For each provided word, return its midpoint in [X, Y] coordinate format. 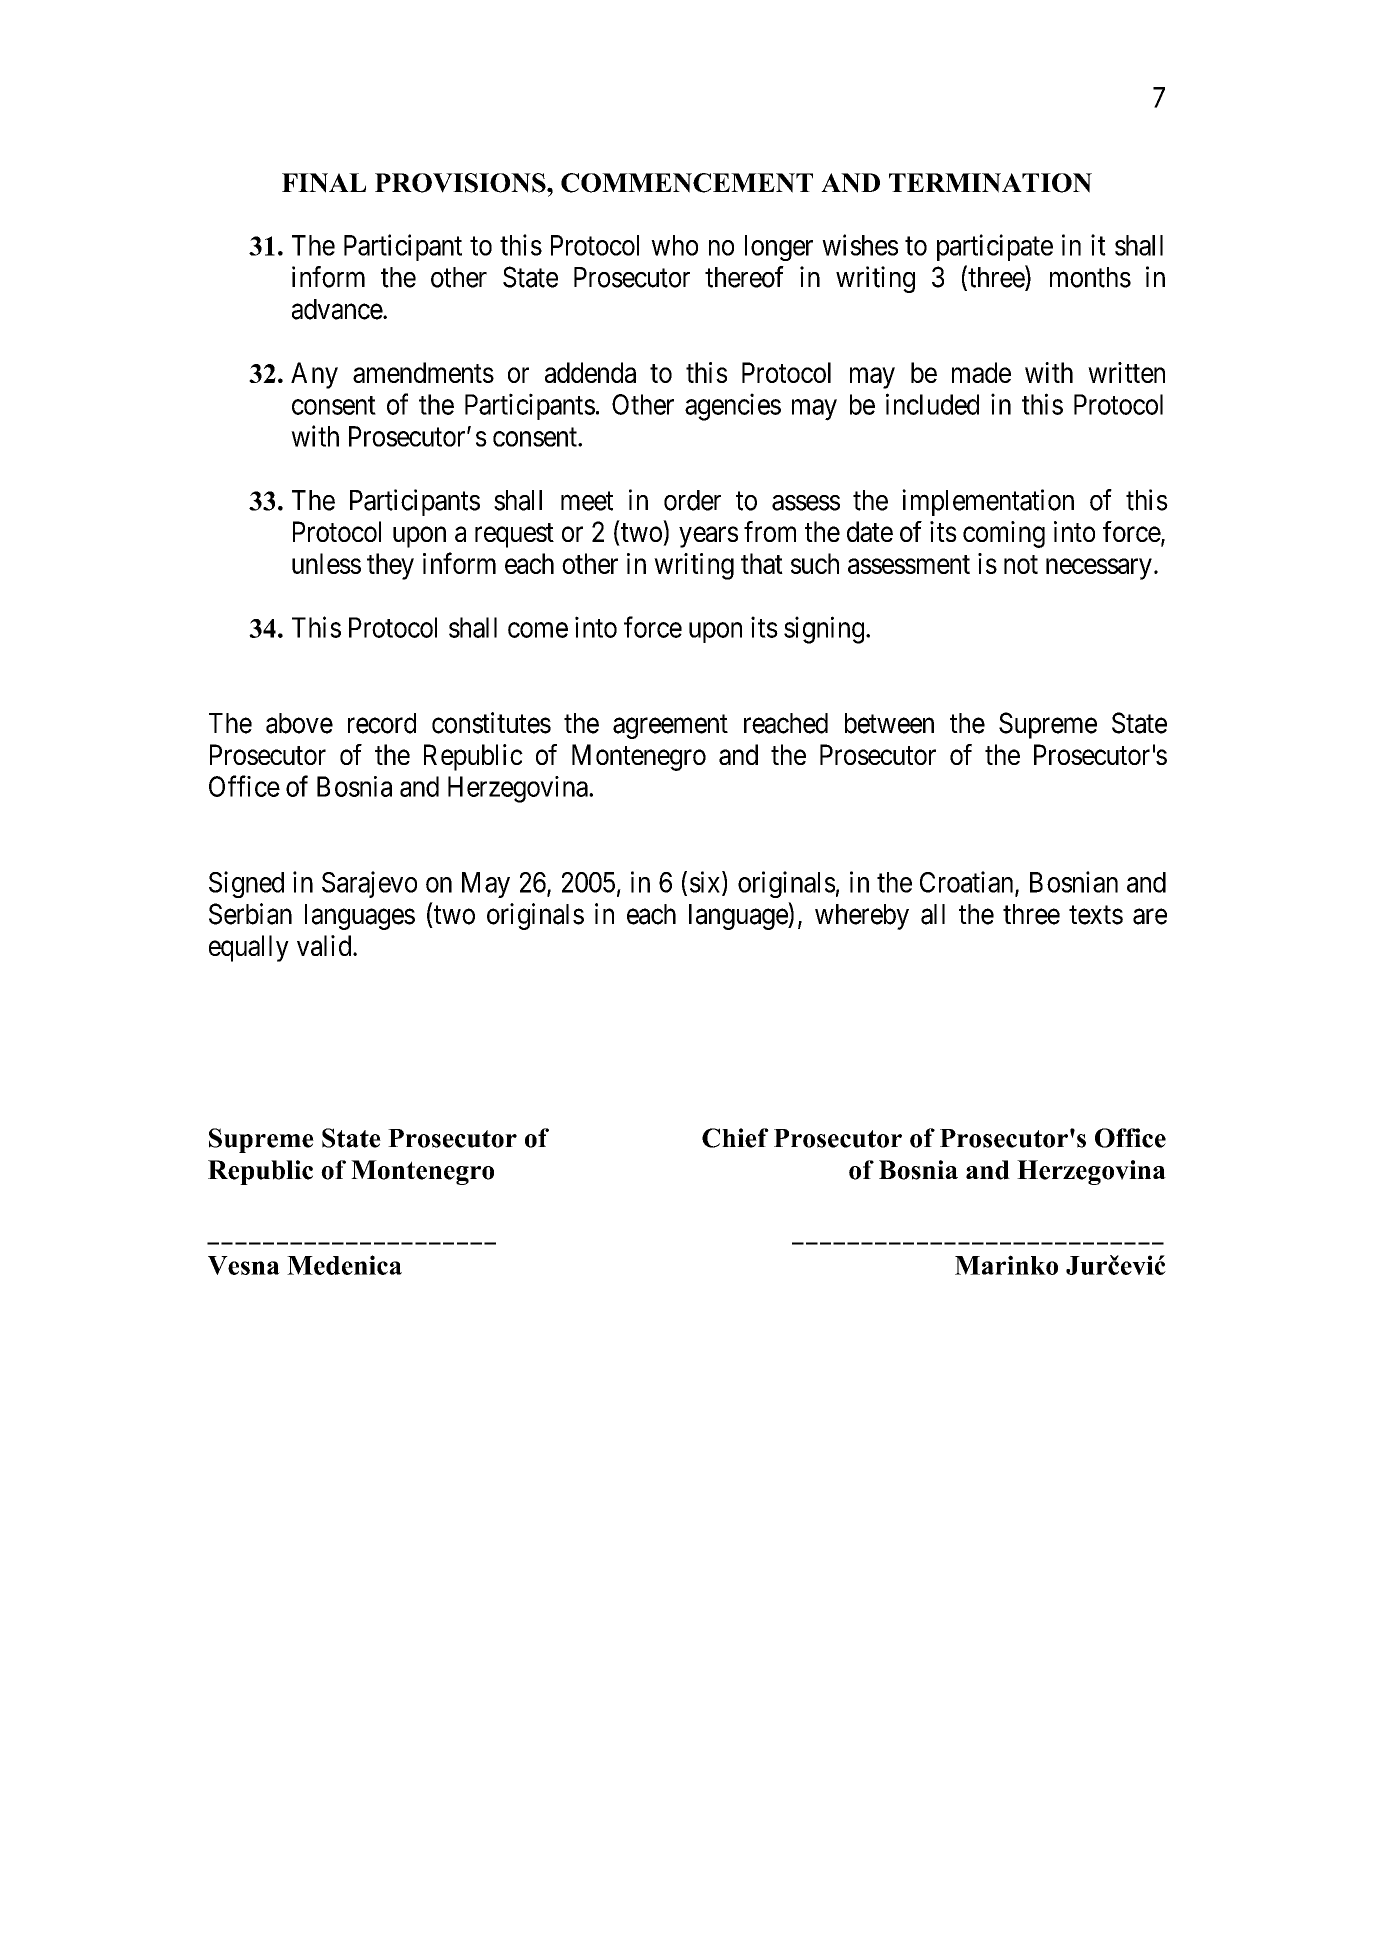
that [762, 563]
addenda [590, 372]
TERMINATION [990, 183]
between [889, 723]
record [382, 723]
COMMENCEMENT [687, 183]
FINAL [324, 183]
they [390, 566]
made [981, 372]
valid [325, 945]
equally [249, 948]
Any [314, 375]
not [1021, 564]
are [1150, 917]
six [706, 883]
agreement [670, 726]
